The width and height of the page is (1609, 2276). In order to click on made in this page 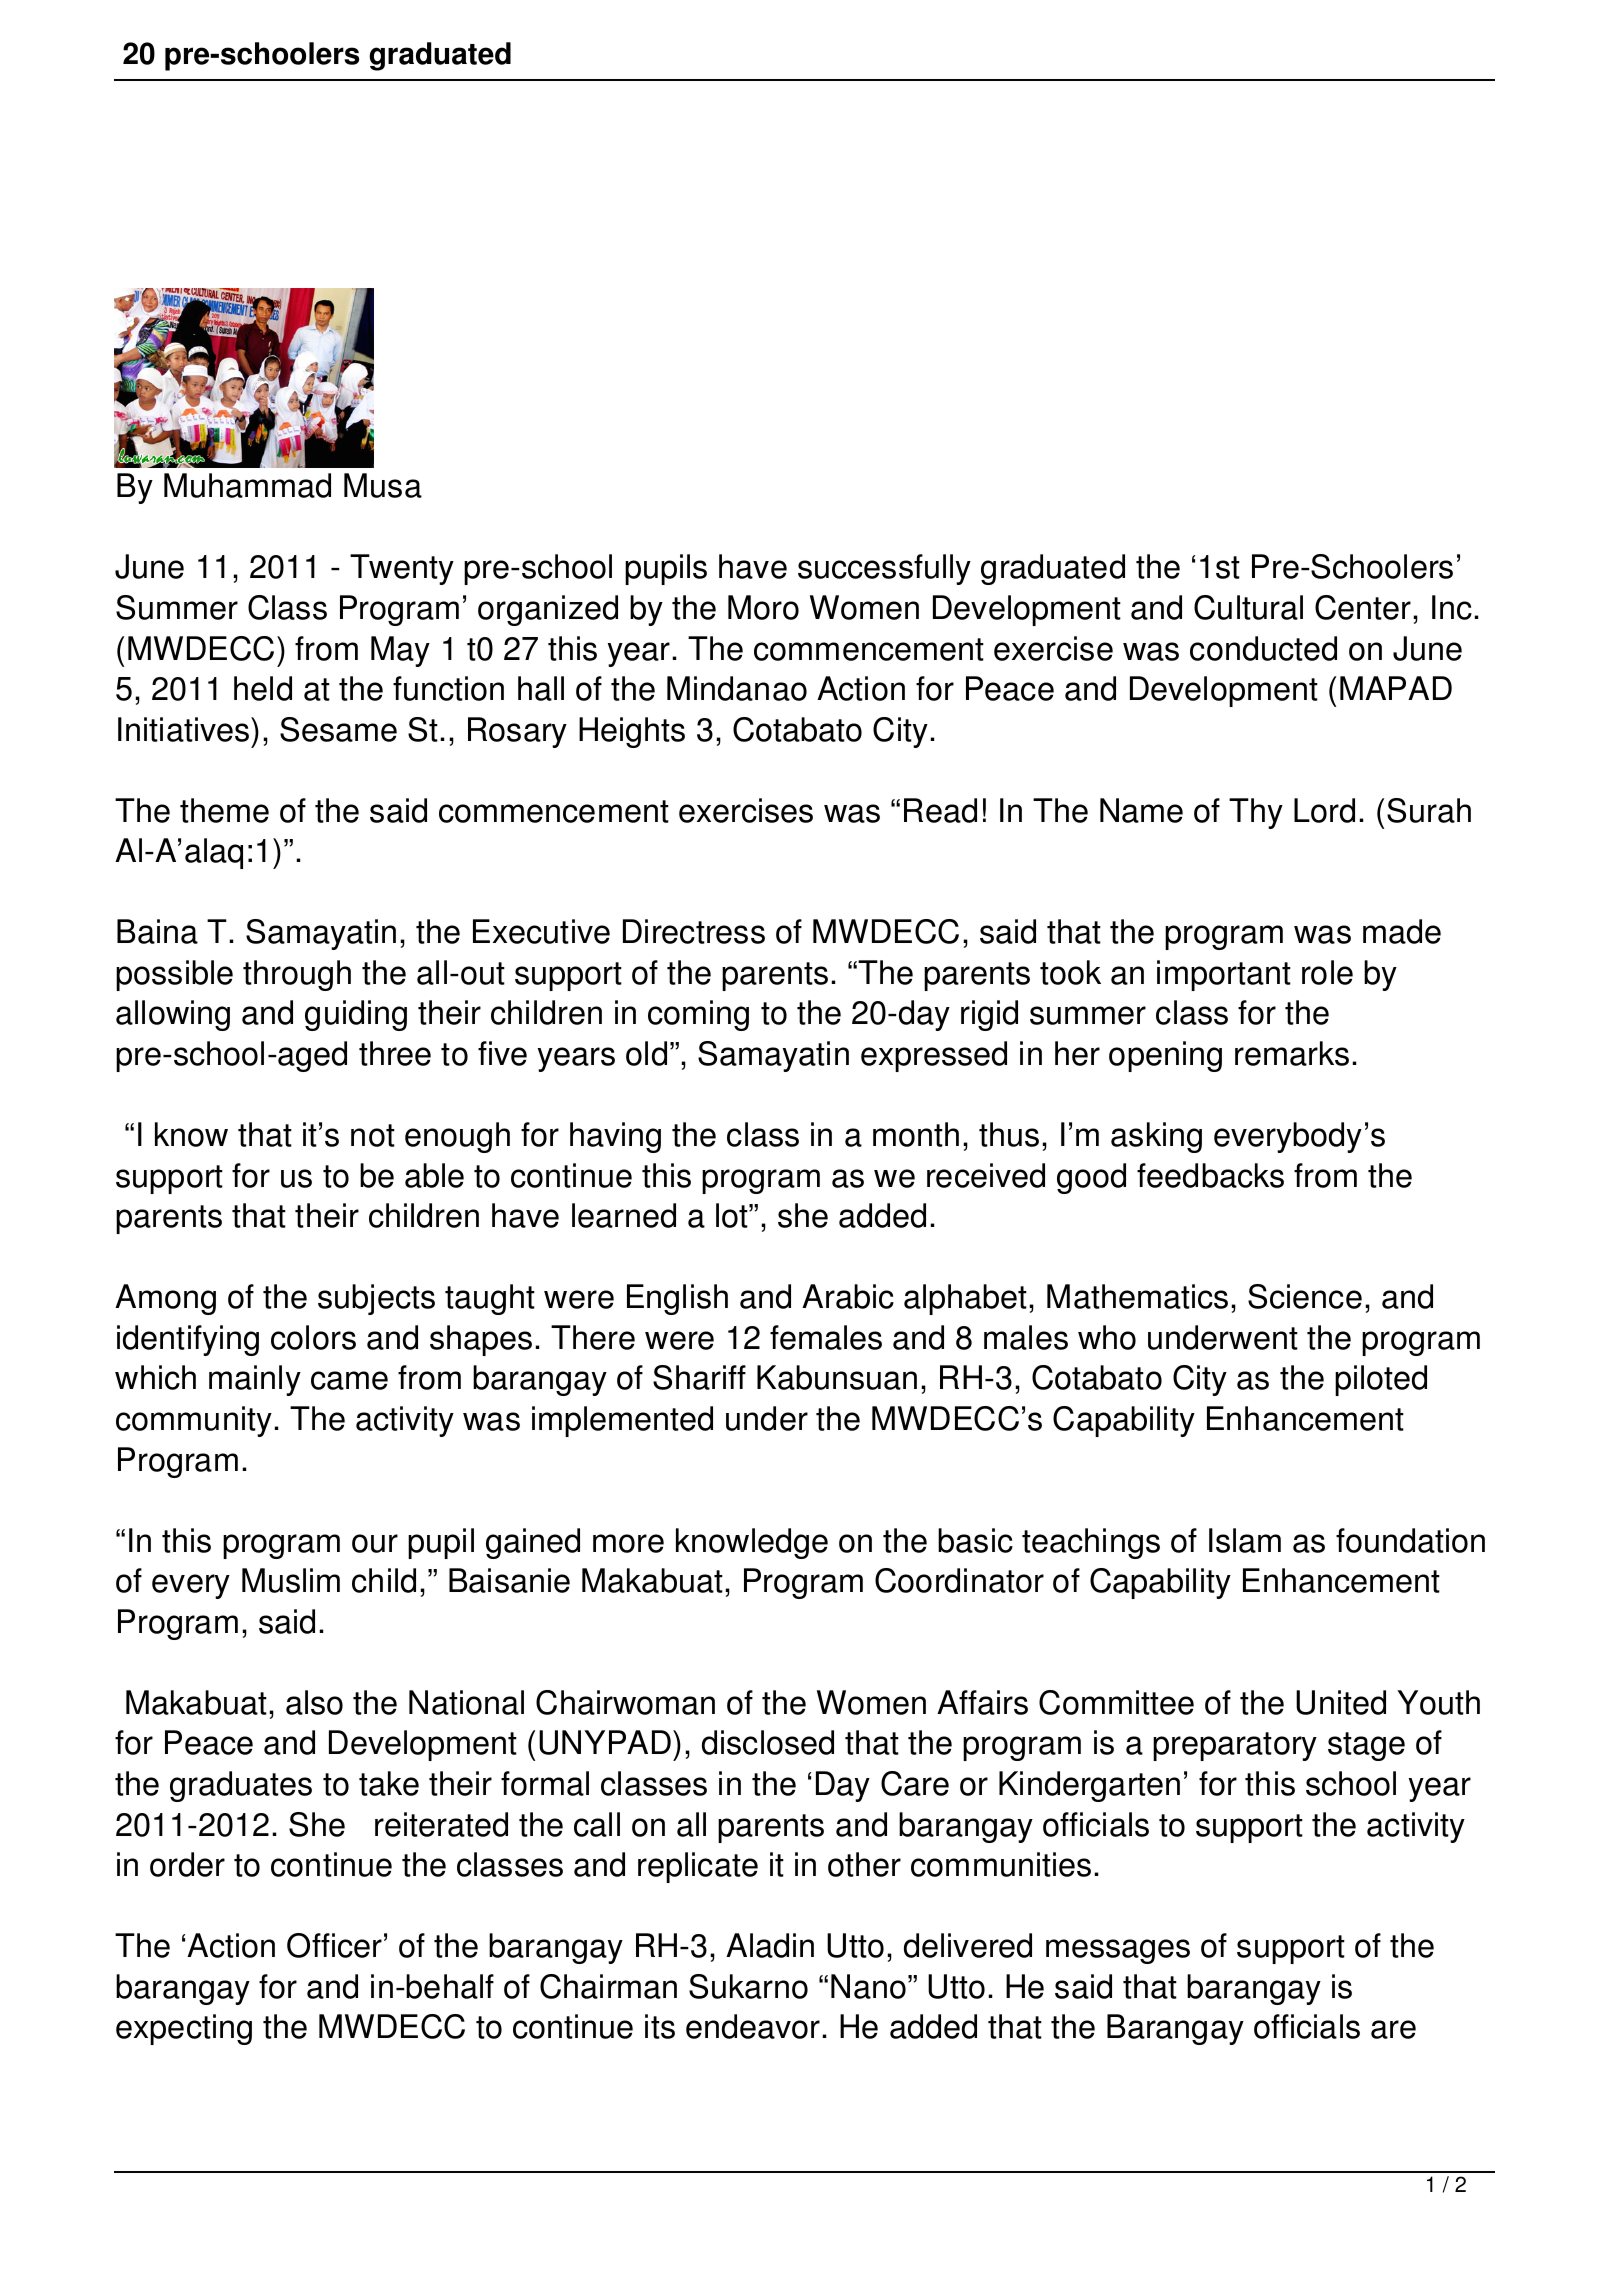, I will do `click(1402, 931)`.
